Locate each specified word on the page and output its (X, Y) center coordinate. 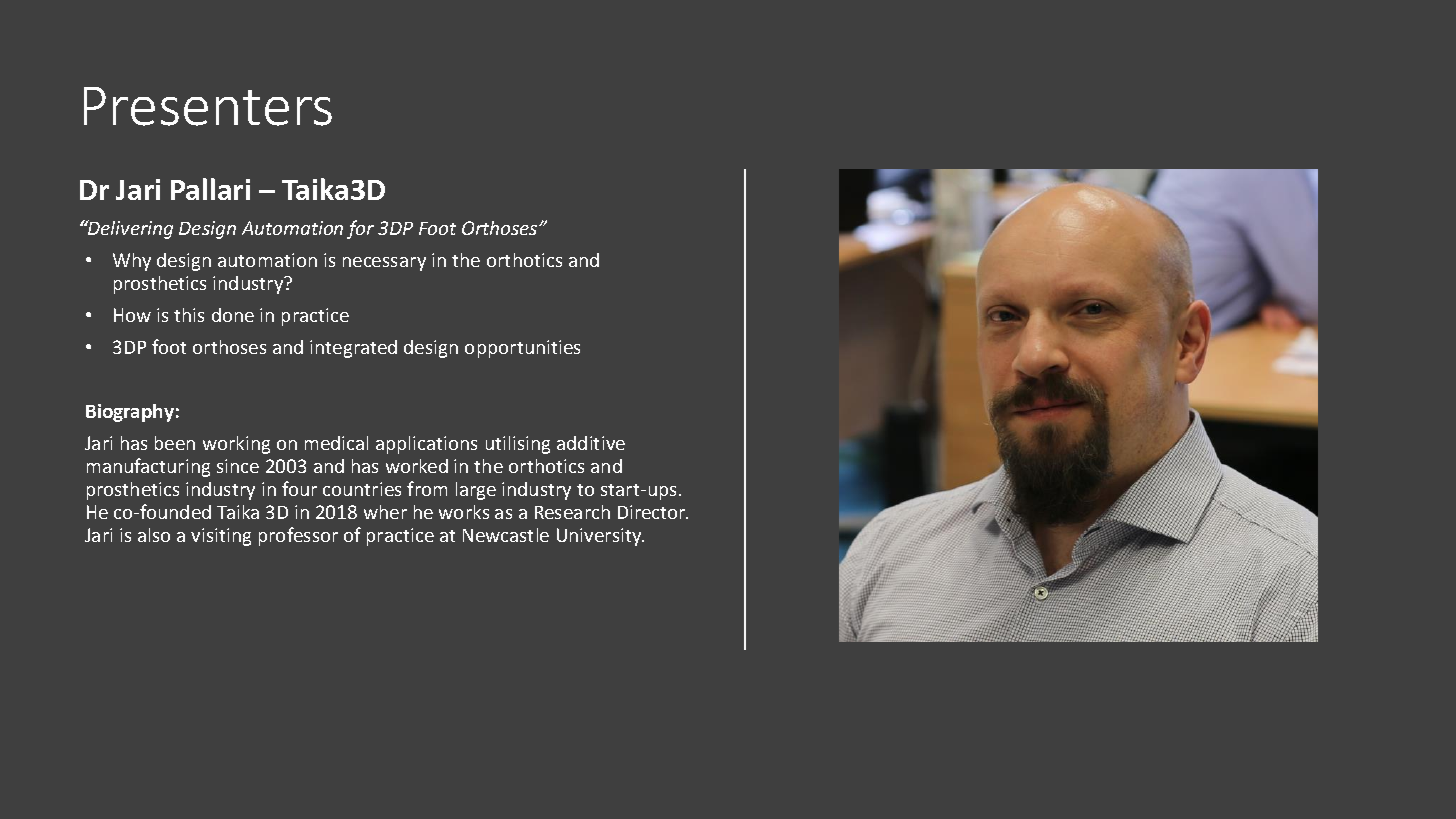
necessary (384, 264)
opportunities (522, 349)
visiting (221, 537)
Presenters (208, 106)
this (189, 315)
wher (385, 512)
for (360, 229)
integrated (353, 349)
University (600, 537)
